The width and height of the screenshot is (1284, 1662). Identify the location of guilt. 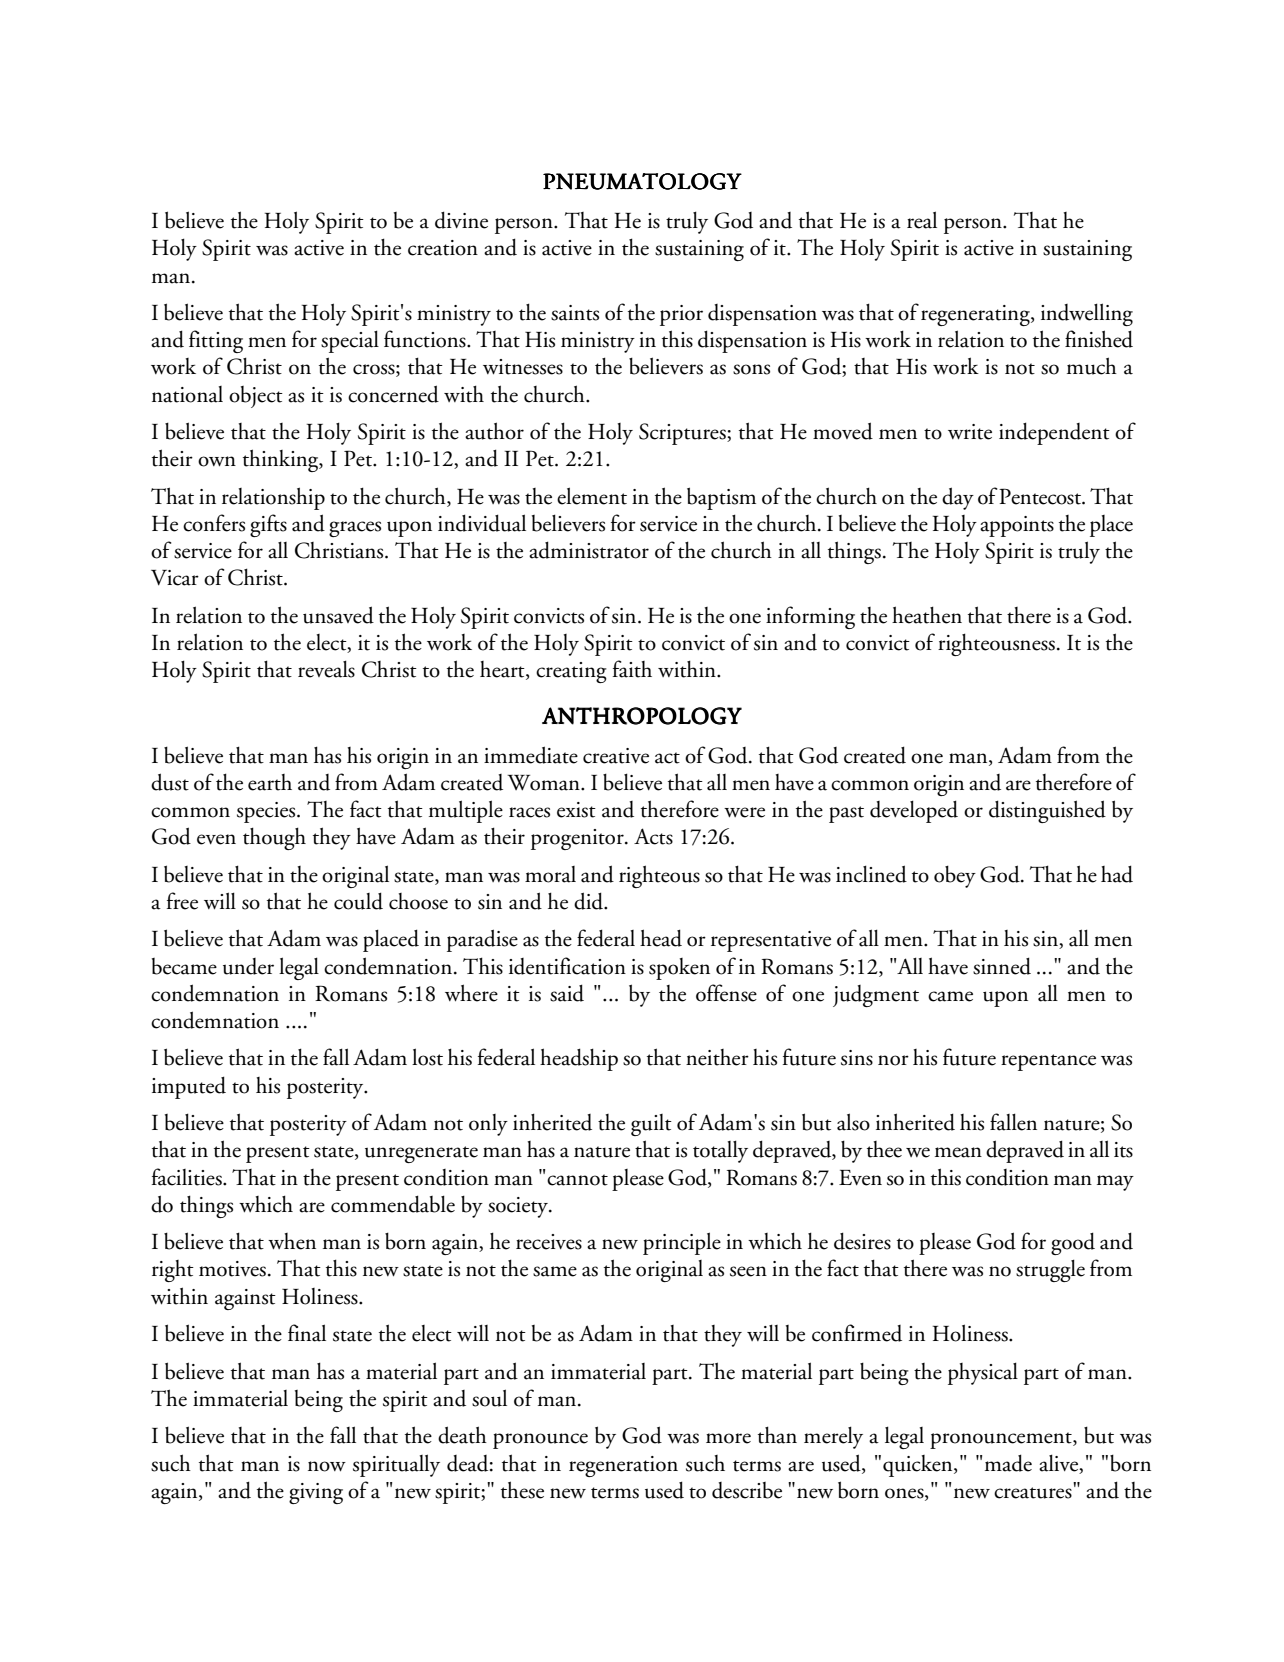
(651, 1125).
